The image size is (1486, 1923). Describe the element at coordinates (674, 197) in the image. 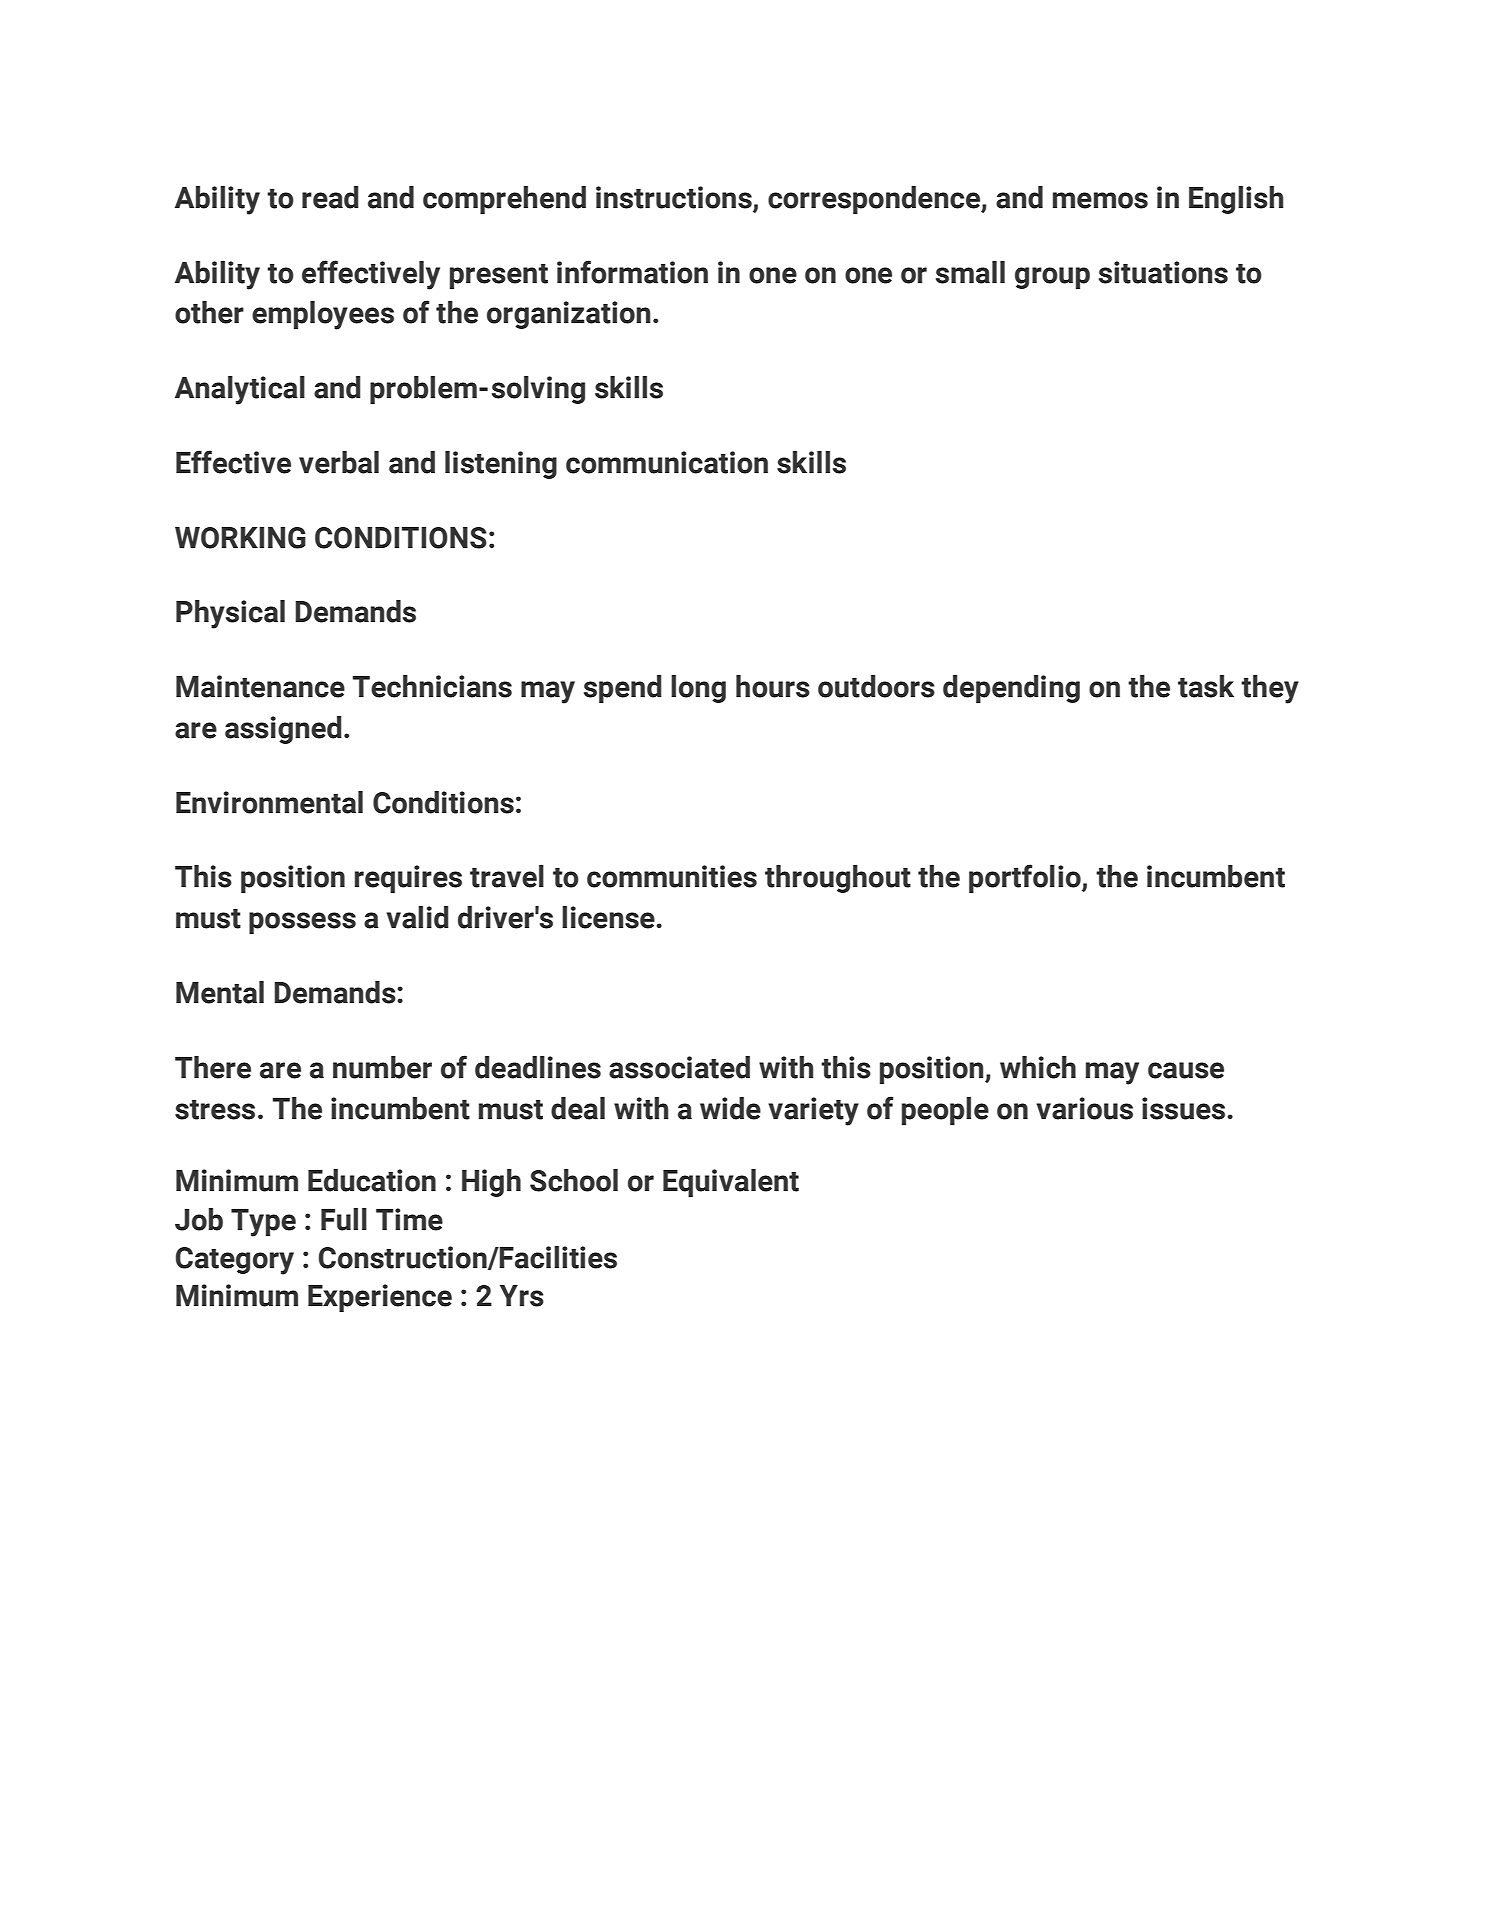

I see `instructions` at that location.
